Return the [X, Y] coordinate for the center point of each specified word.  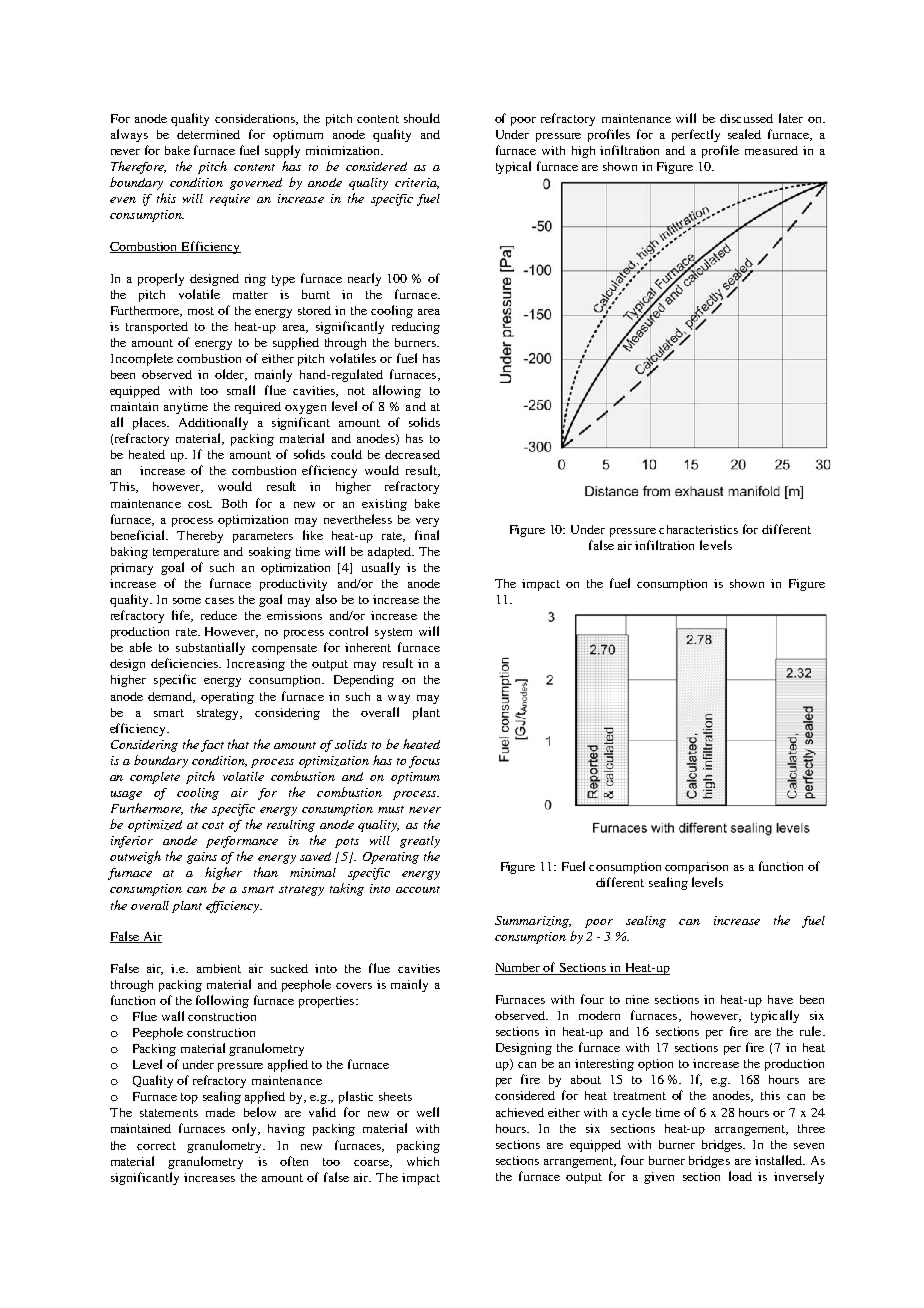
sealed [744, 134]
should [422, 118]
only [246, 1129]
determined [208, 134]
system [393, 633]
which [423, 1161]
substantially [210, 648]
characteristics [698, 529]
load [740, 1176]
